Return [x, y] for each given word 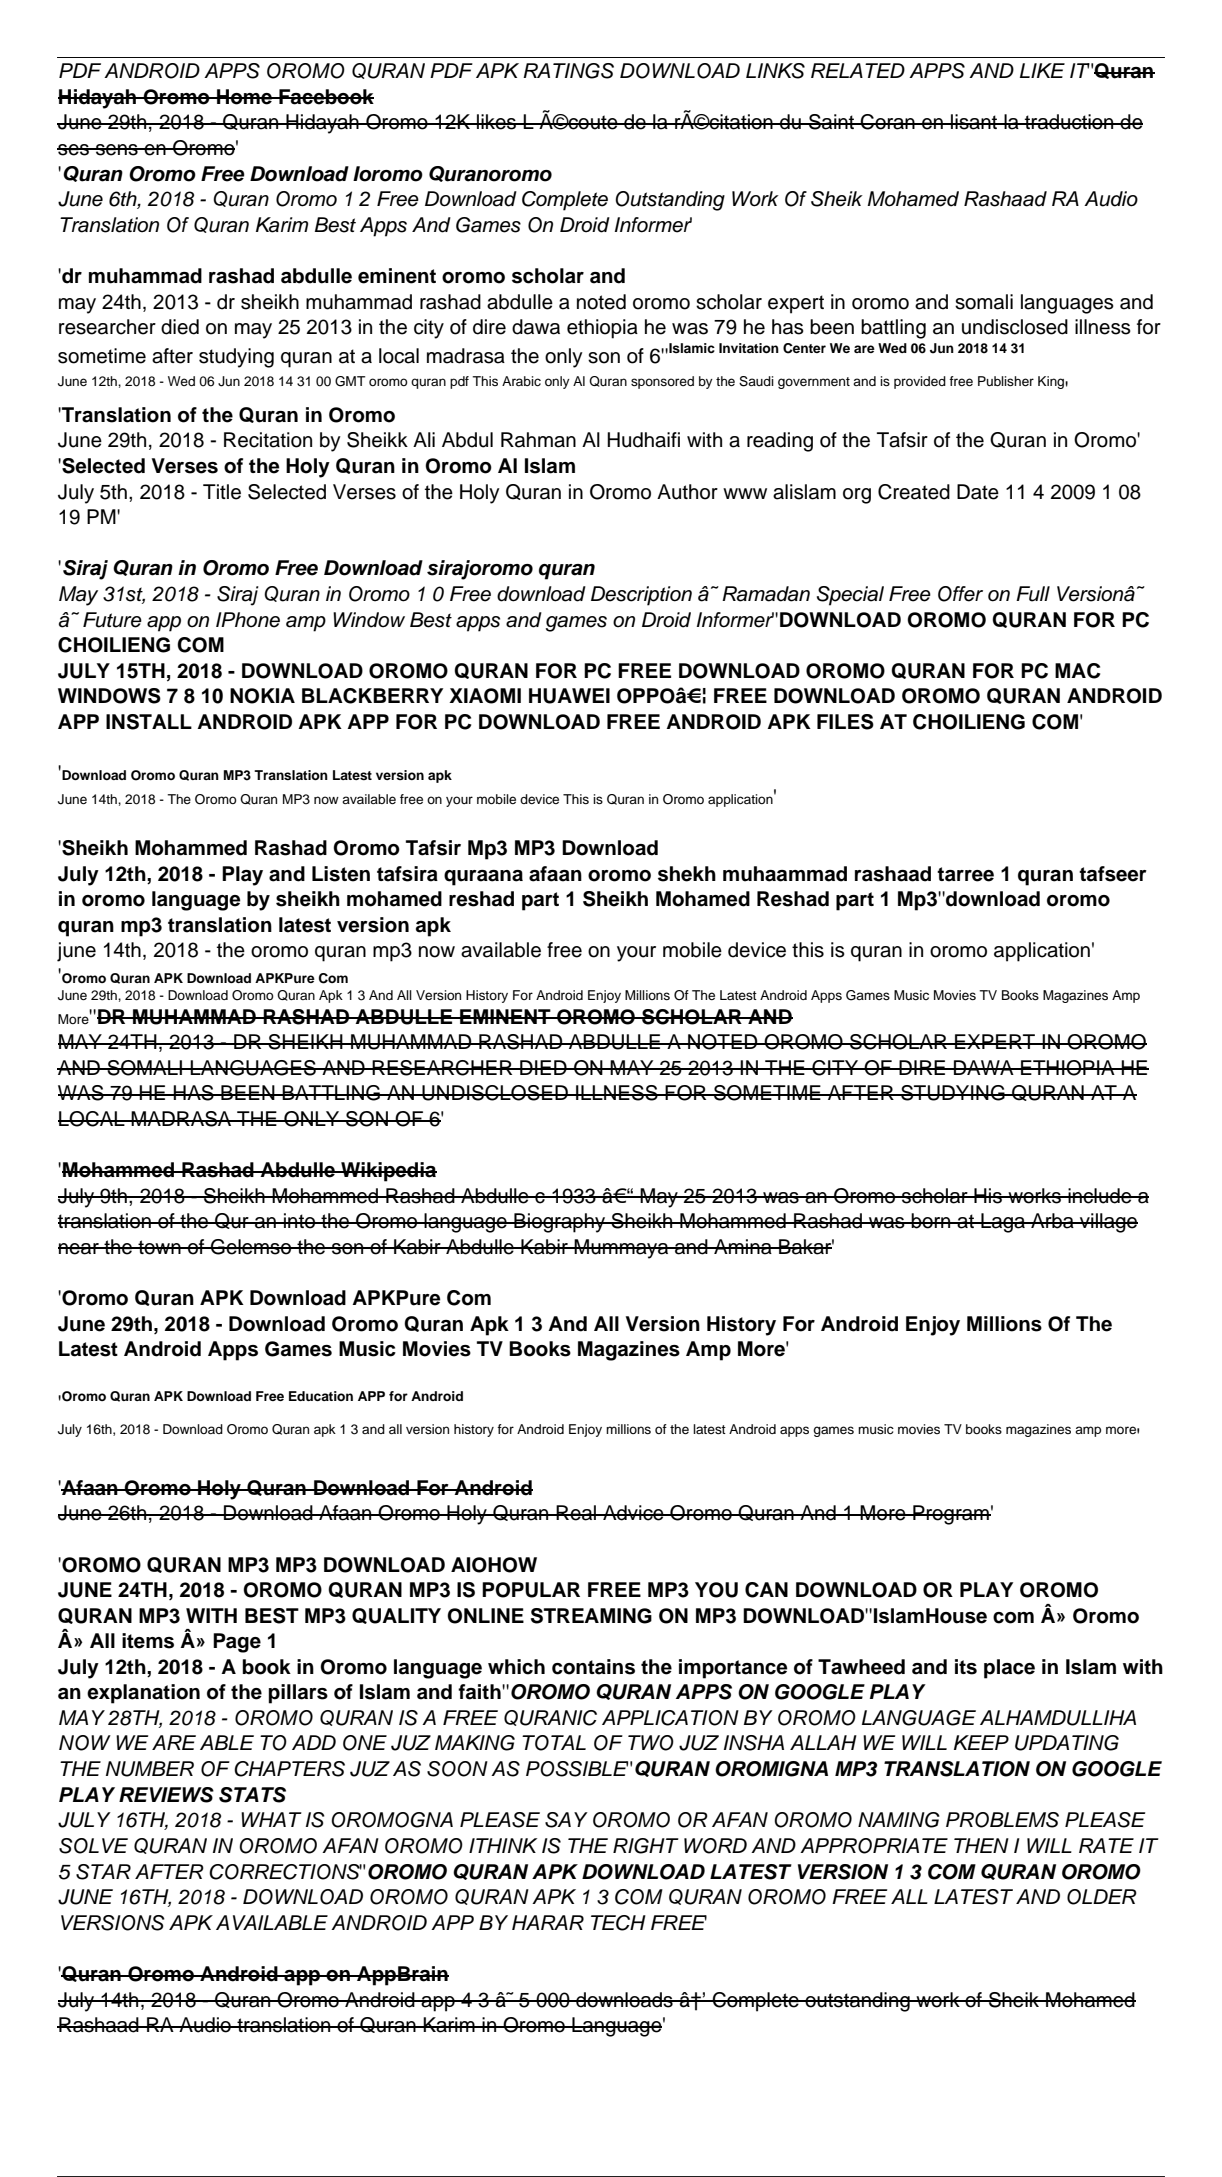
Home [244, 97]
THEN [981, 1845]
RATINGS [568, 71]
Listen [341, 874]
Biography [560, 1223]
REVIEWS [166, 1795]
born [931, 1221]
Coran [888, 122]
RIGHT [646, 1846]
